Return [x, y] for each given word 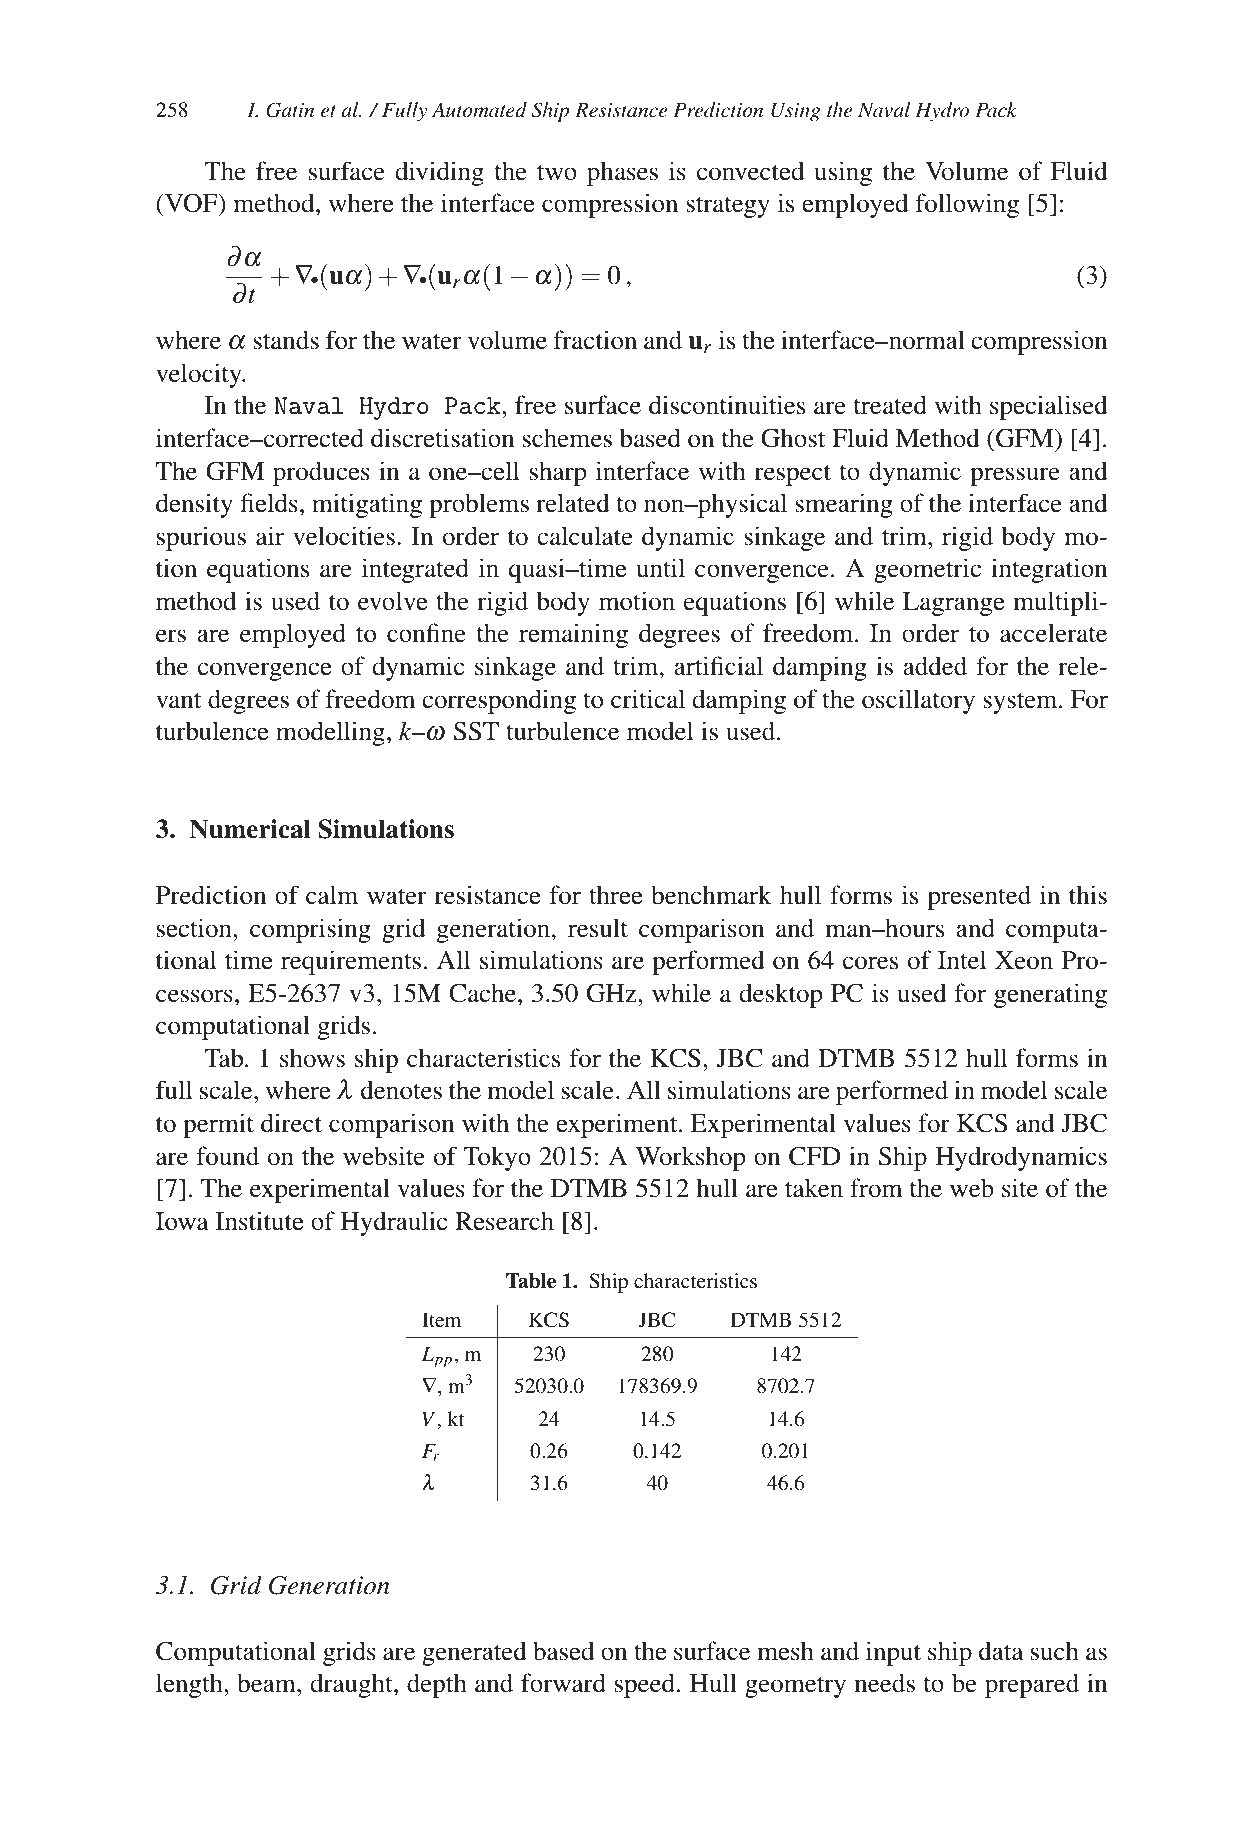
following [967, 205]
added [935, 666]
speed [645, 1685]
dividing [439, 173]
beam [267, 1683]
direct [291, 1123]
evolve [392, 601]
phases [622, 173]
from [876, 1188]
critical [648, 699]
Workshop [690, 1158]
